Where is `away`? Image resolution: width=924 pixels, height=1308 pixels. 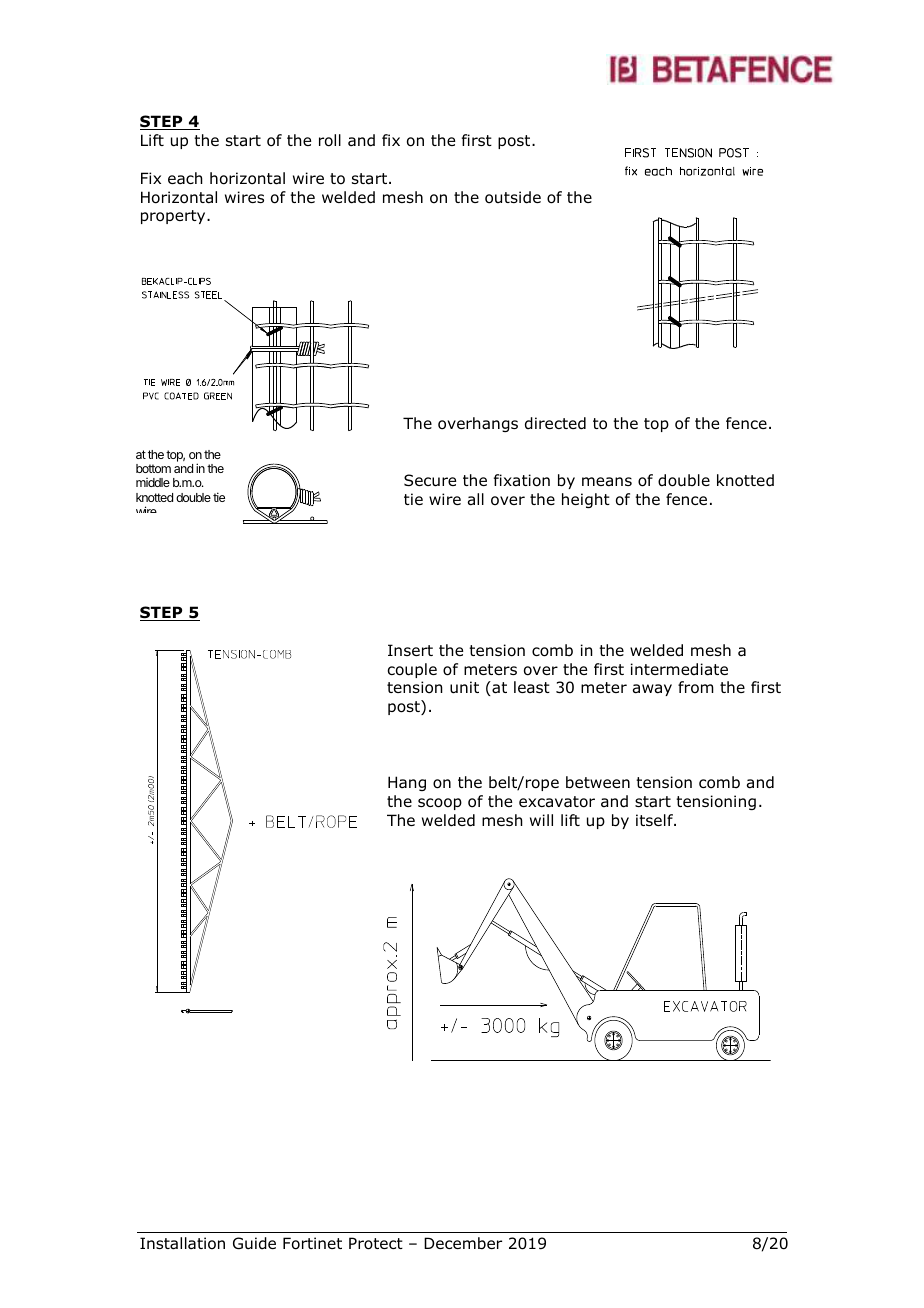 away is located at coordinates (652, 690).
